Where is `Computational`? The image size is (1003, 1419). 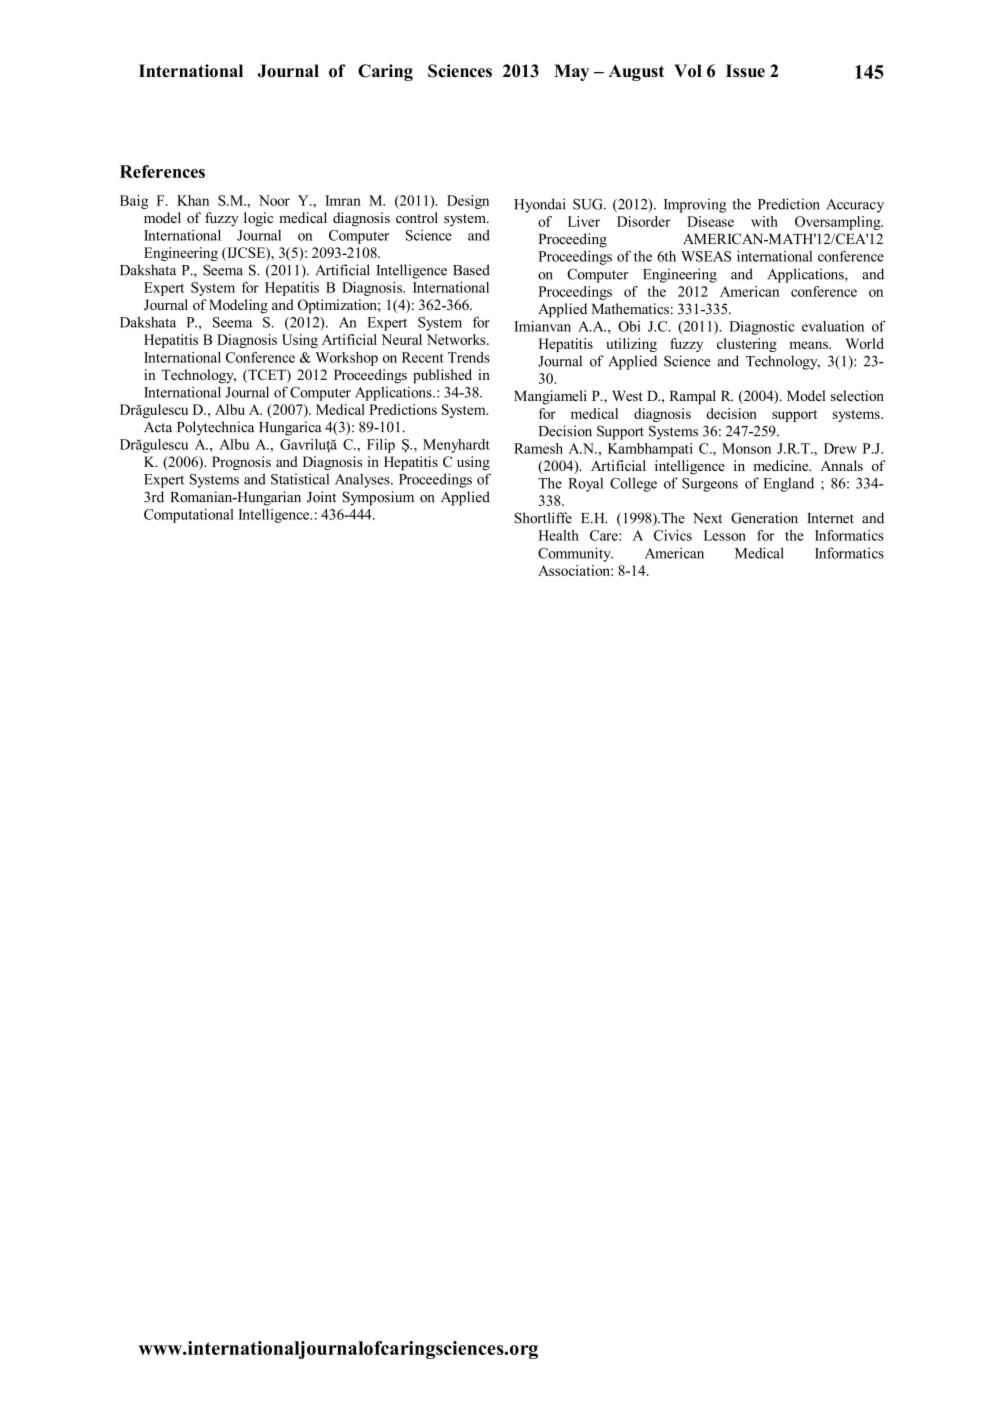
Computational is located at coordinates (189, 516).
